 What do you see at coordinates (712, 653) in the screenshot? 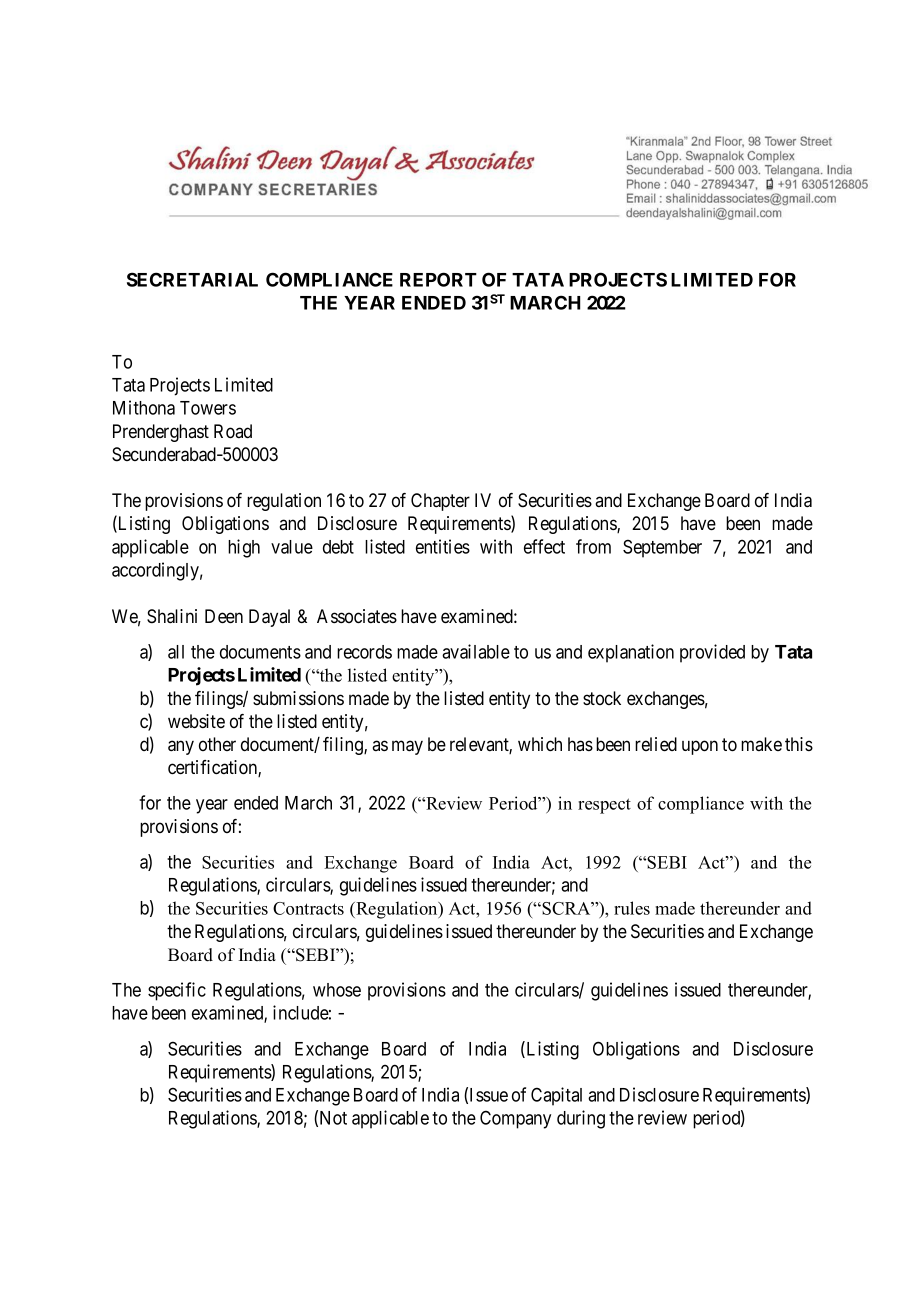
I see `provided` at bounding box center [712, 653].
